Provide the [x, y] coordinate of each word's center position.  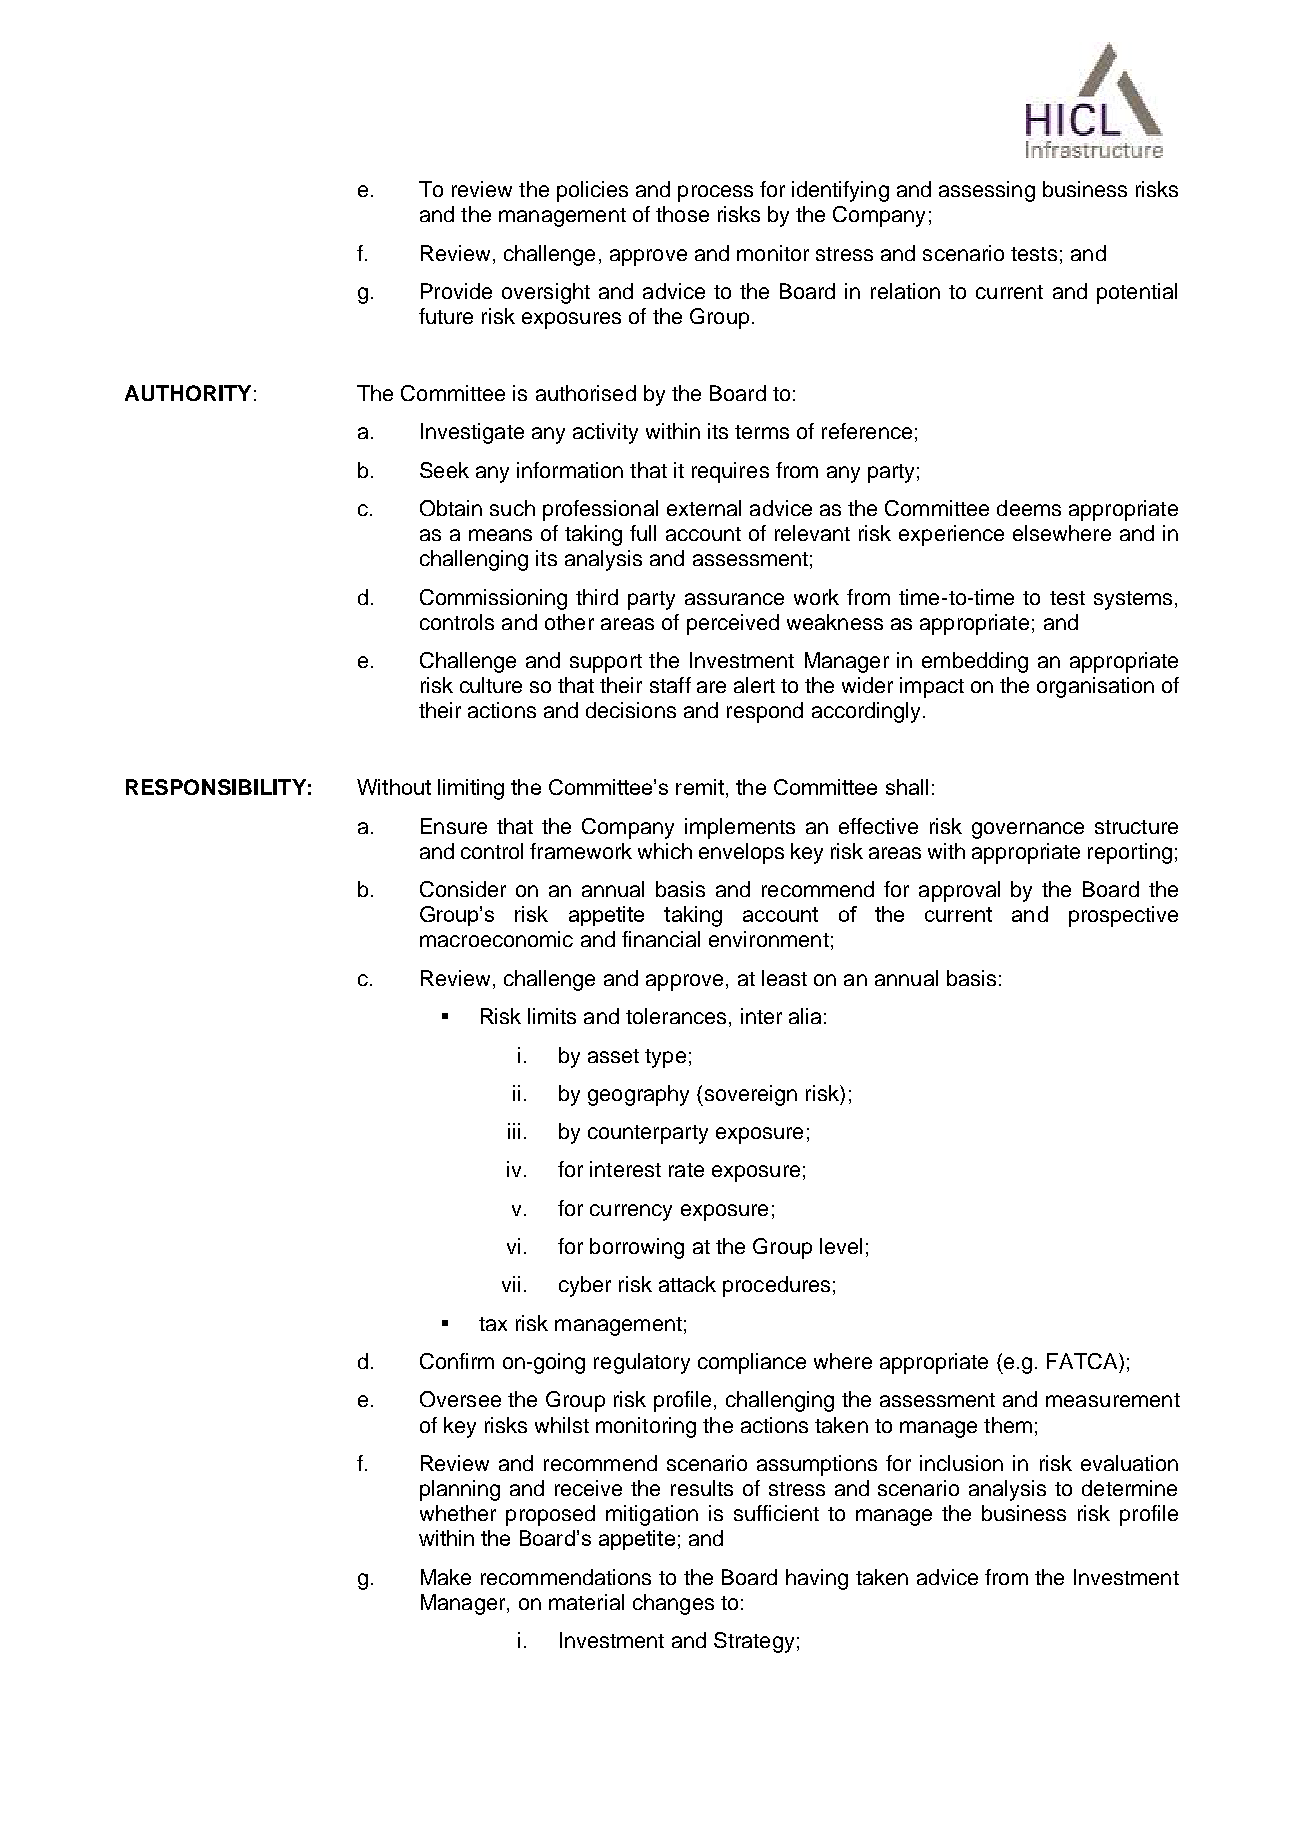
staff [670, 685]
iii [514, 1131]
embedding [975, 662]
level [841, 1246]
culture [491, 685]
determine [1129, 1488]
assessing [987, 191]
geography [638, 1095]
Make [446, 1577]
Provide [456, 291]
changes [673, 1604]
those [682, 214]
